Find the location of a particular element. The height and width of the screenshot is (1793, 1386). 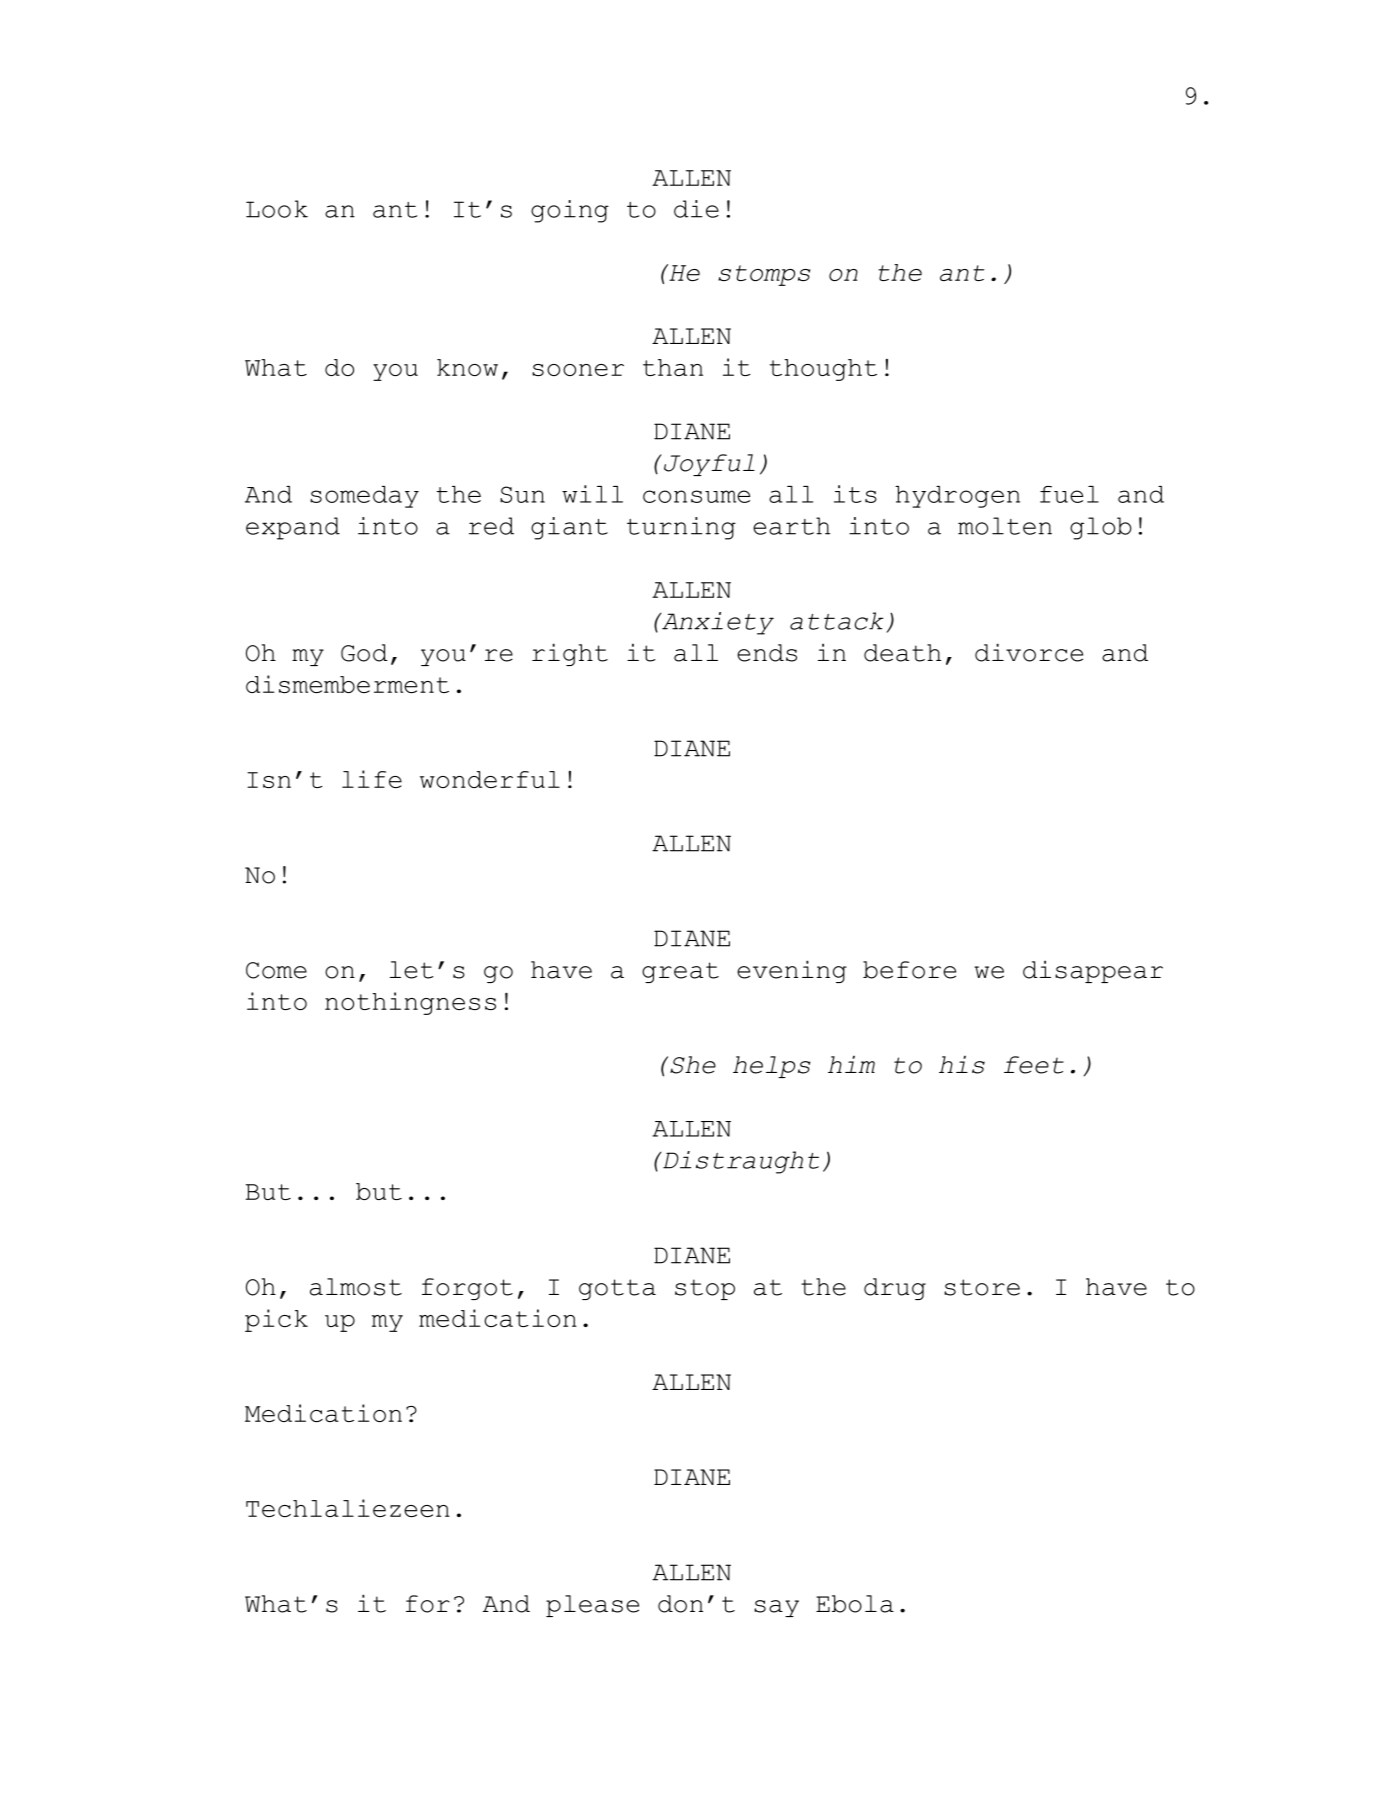

thought is located at coordinates (823, 370).
